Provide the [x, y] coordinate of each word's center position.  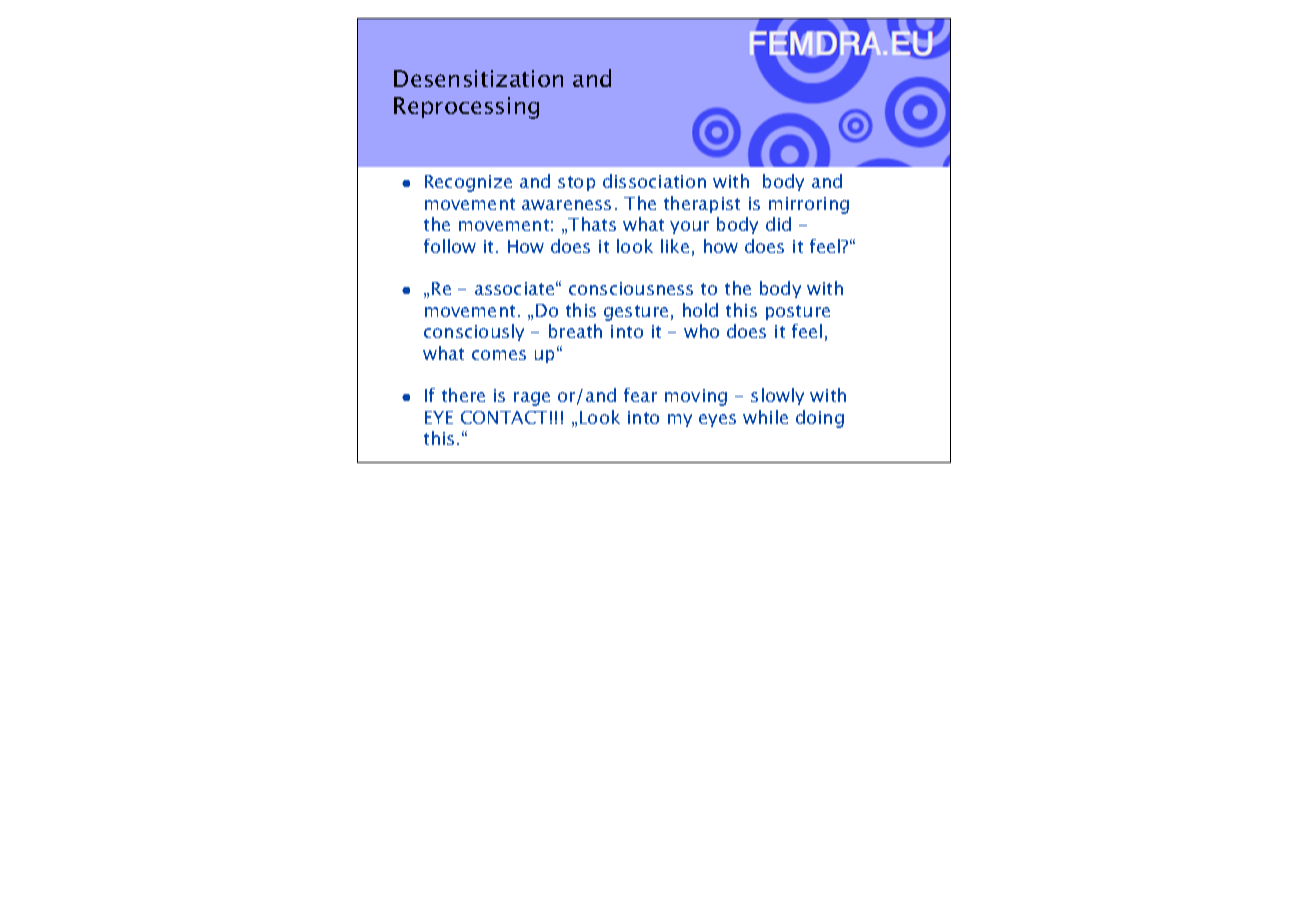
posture [798, 312]
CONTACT [504, 417]
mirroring [809, 205]
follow [450, 246]
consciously [474, 332]
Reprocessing [466, 108]
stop [576, 183]
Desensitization [478, 78]
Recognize [468, 183]
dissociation [654, 181]
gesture [636, 313]
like [675, 246]
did [778, 224]
